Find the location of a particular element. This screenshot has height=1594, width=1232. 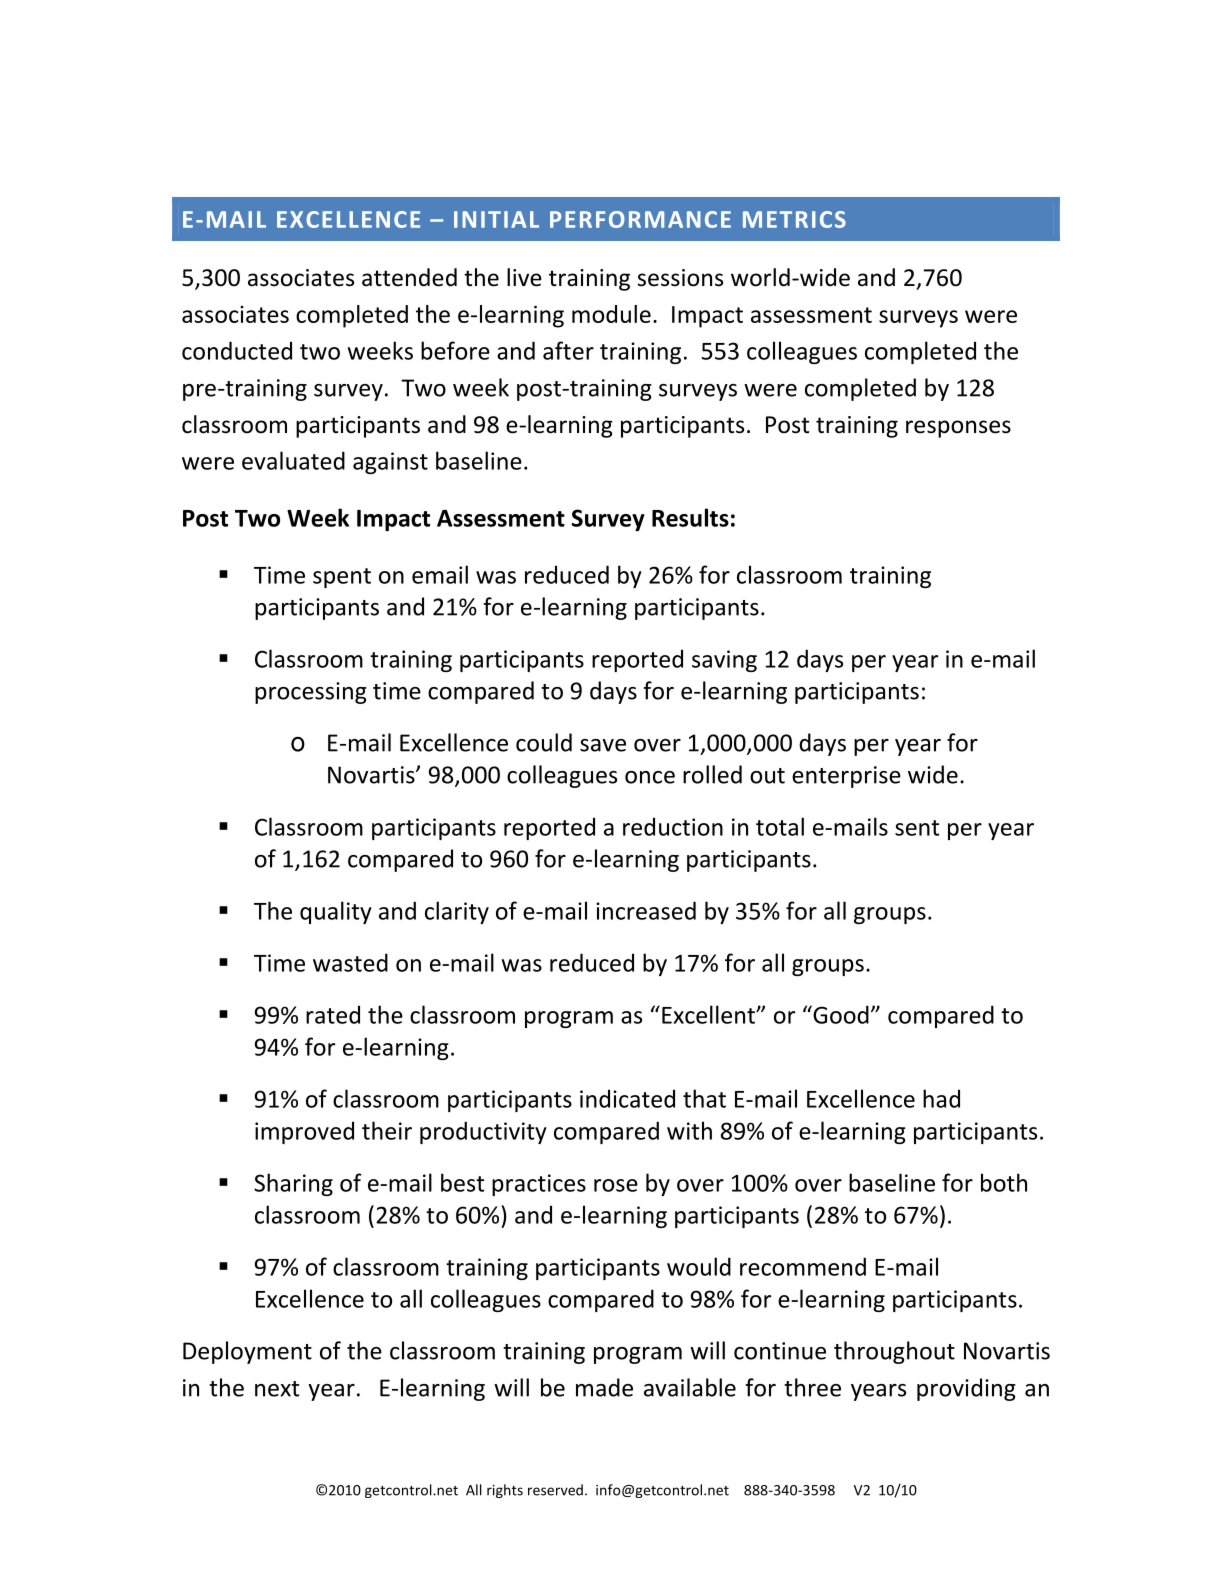

rose is located at coordinates (616, 1185).
